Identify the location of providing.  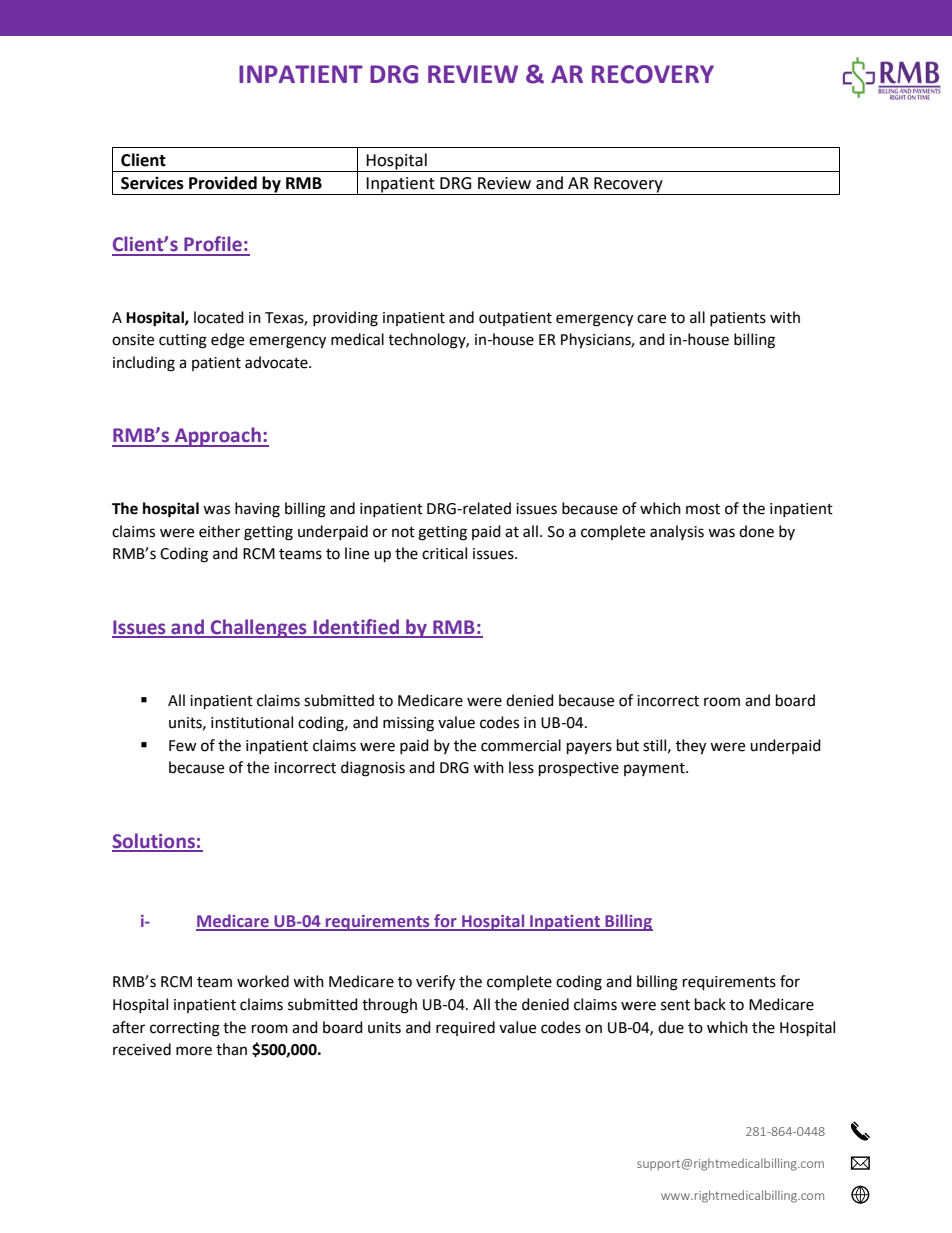
(345, 319).
